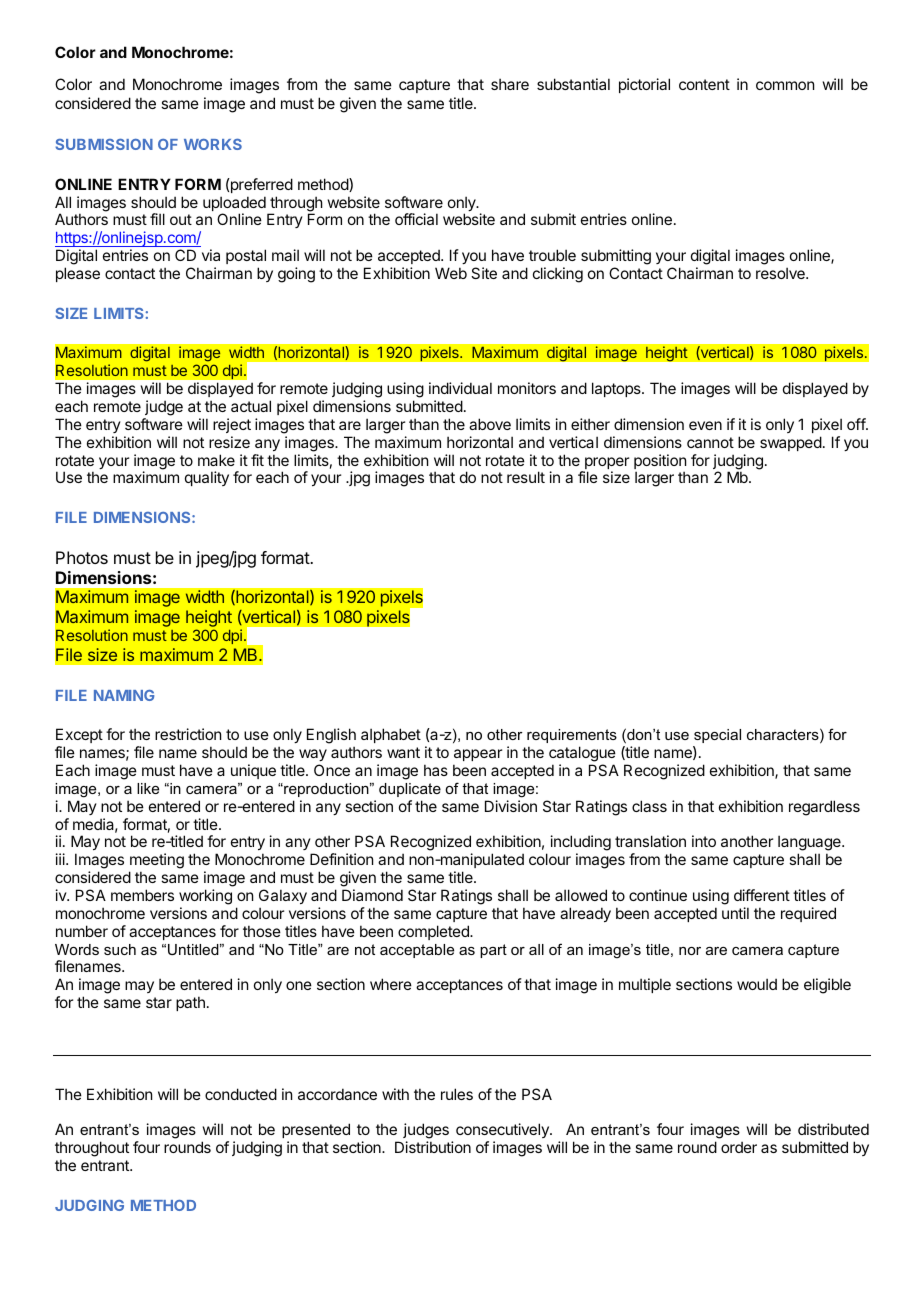  What do you see at coordinates (717, 736) in the screenshot?
I see `special` at bounding box center [717, 736].
